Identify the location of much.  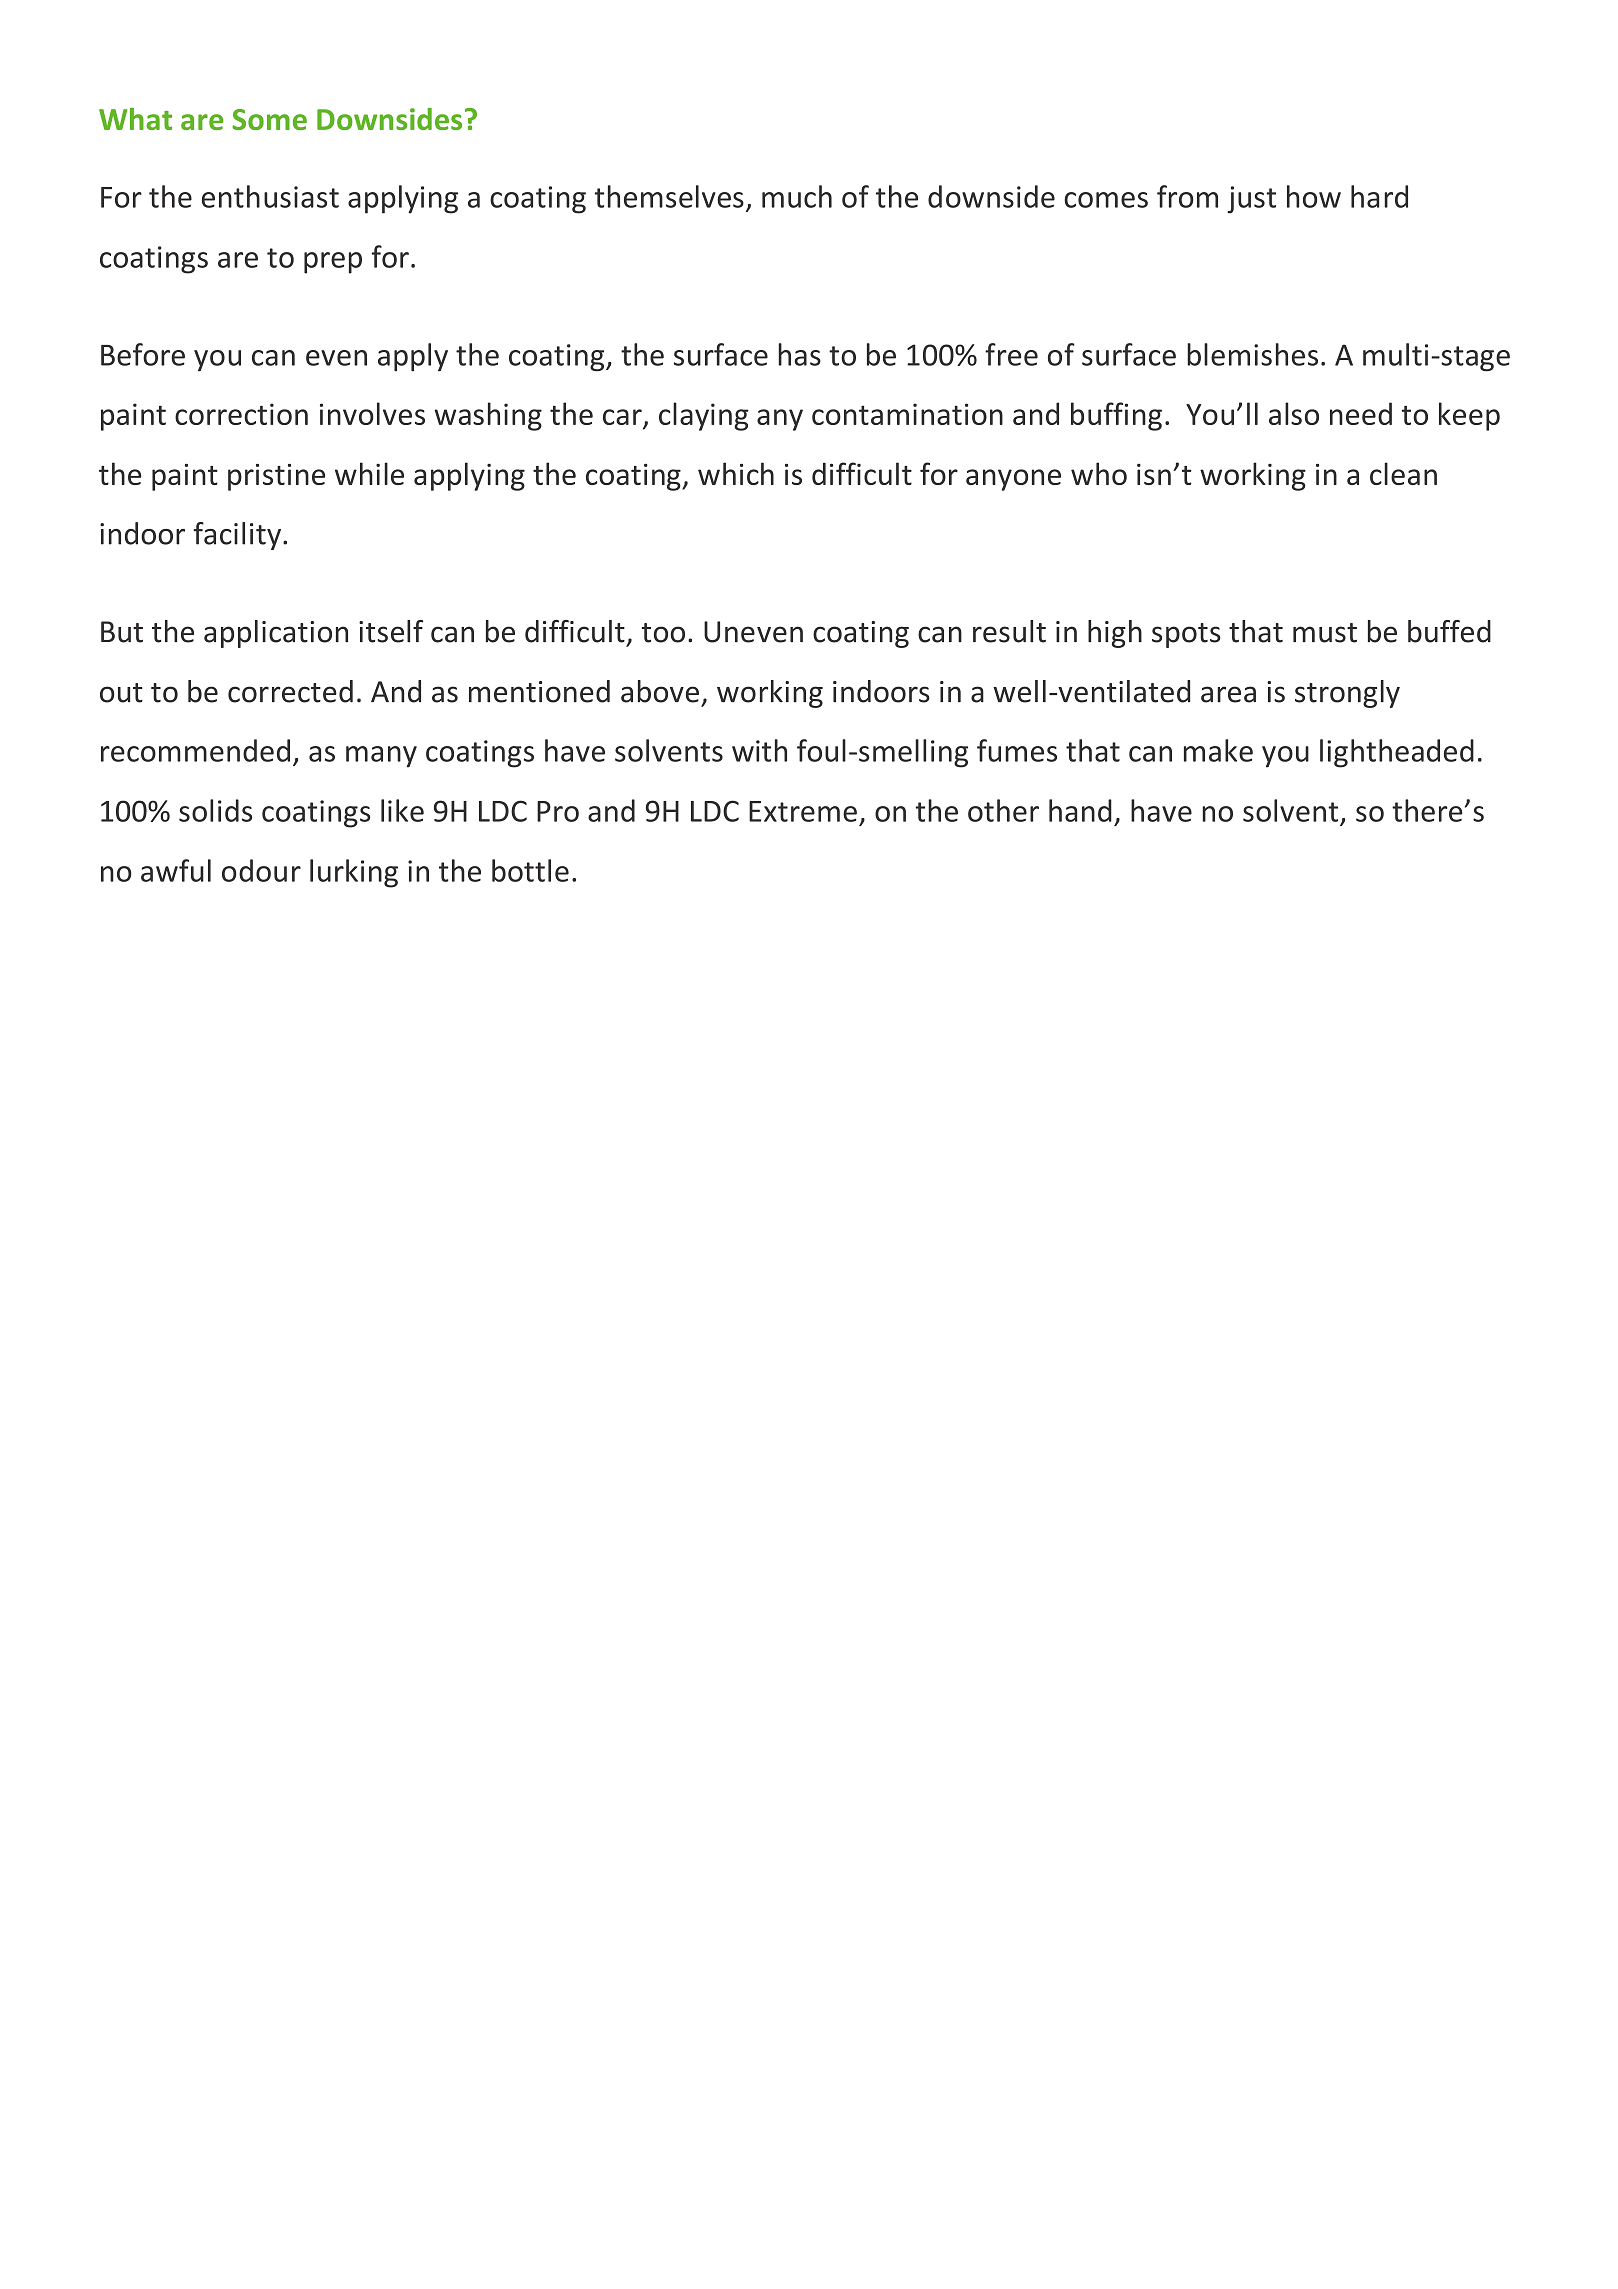
(797, 196).
